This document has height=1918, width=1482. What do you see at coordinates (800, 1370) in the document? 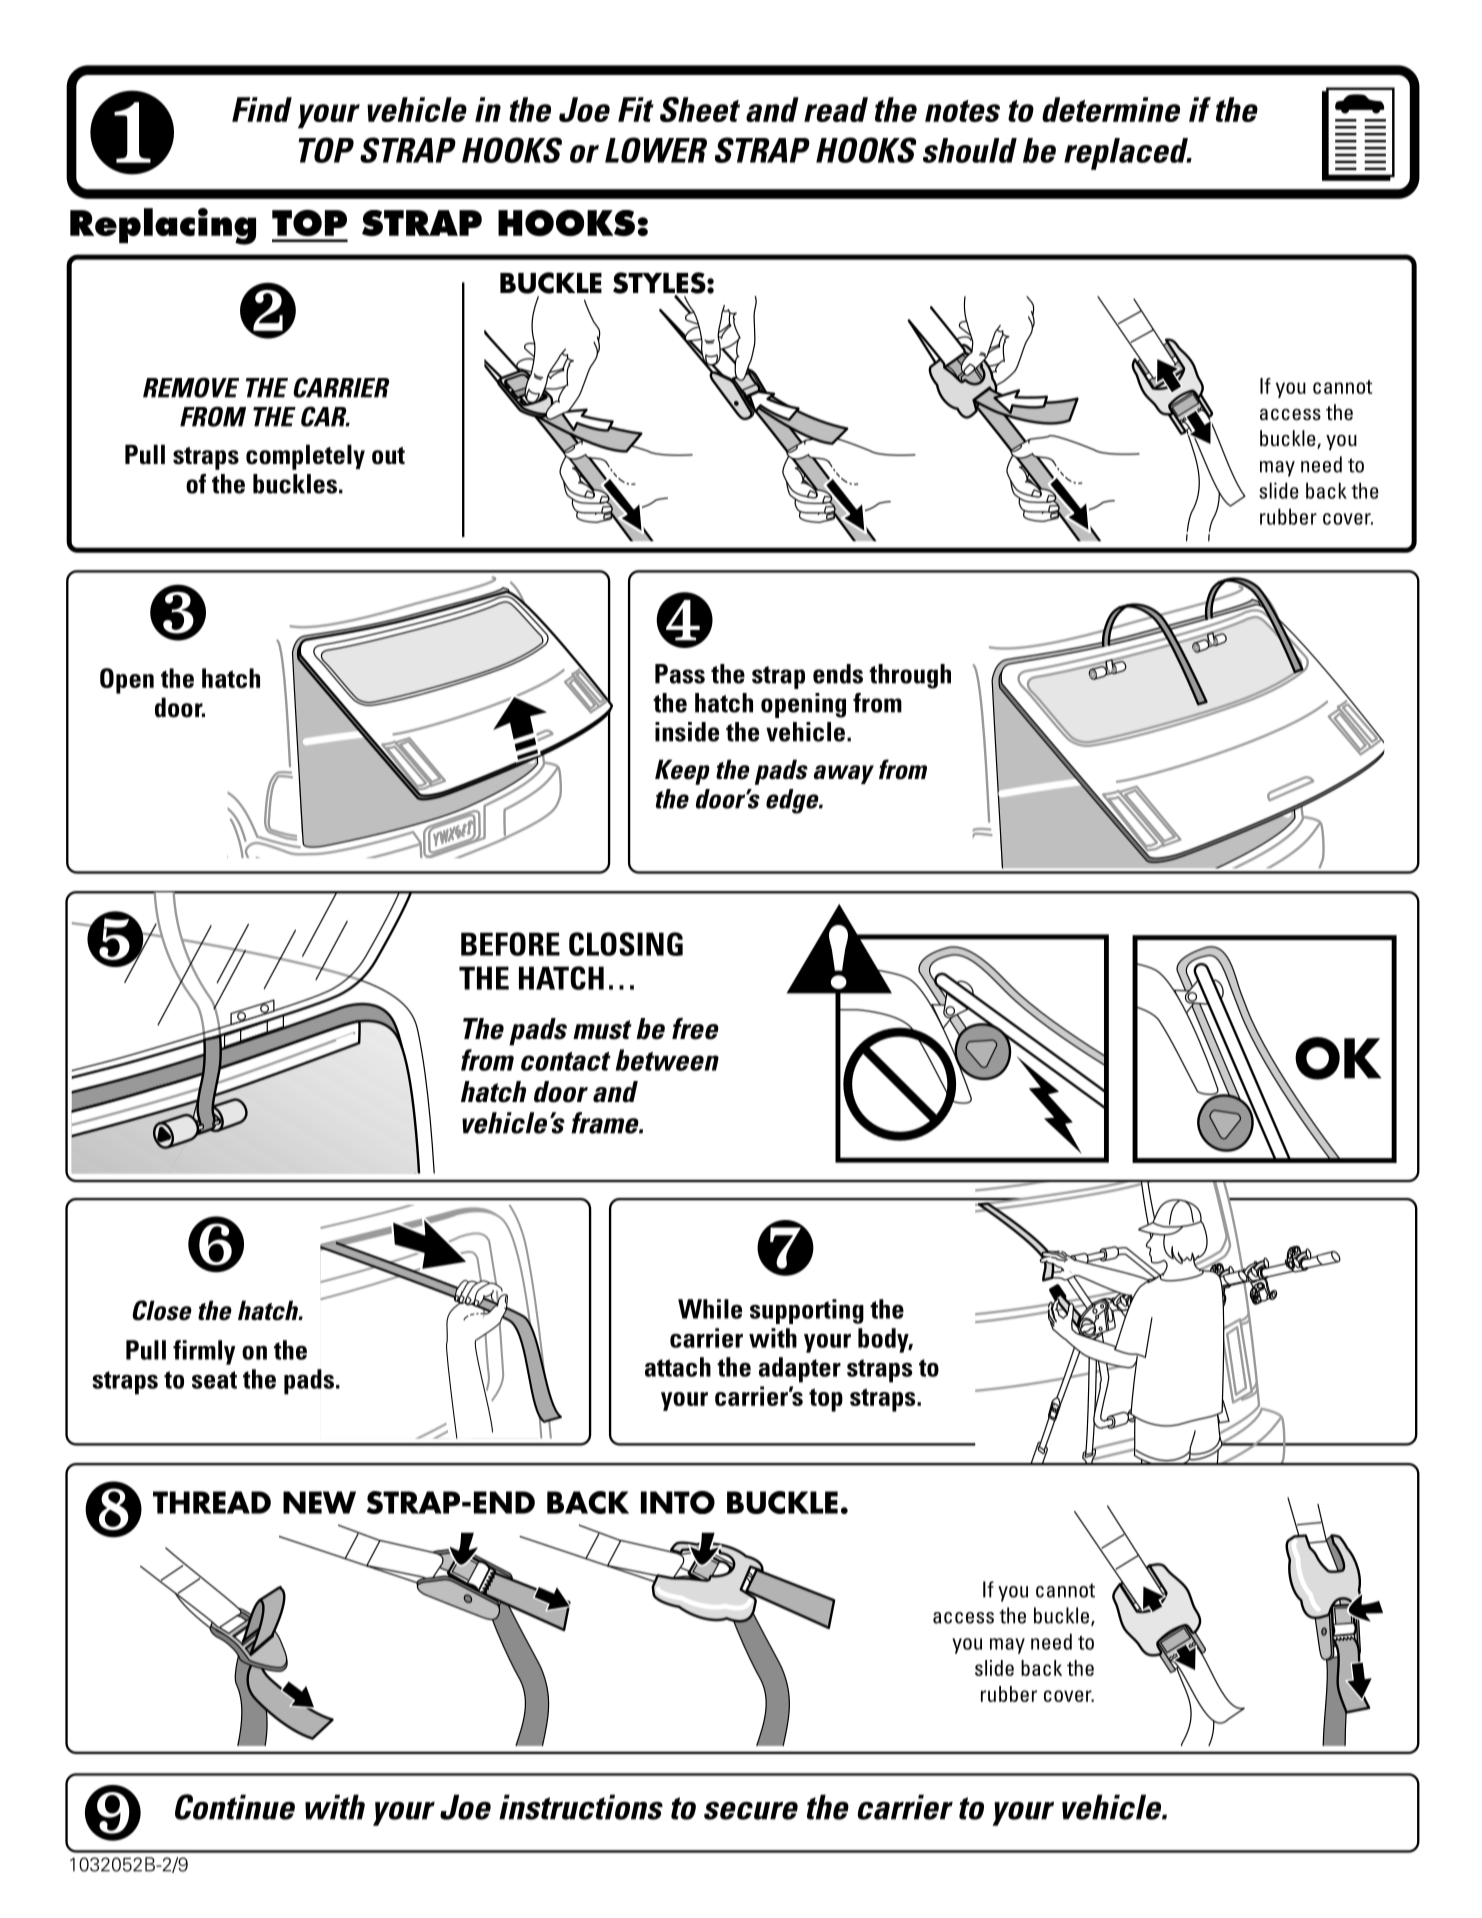
I see `adapter` at bounding box center [800, 1370].
